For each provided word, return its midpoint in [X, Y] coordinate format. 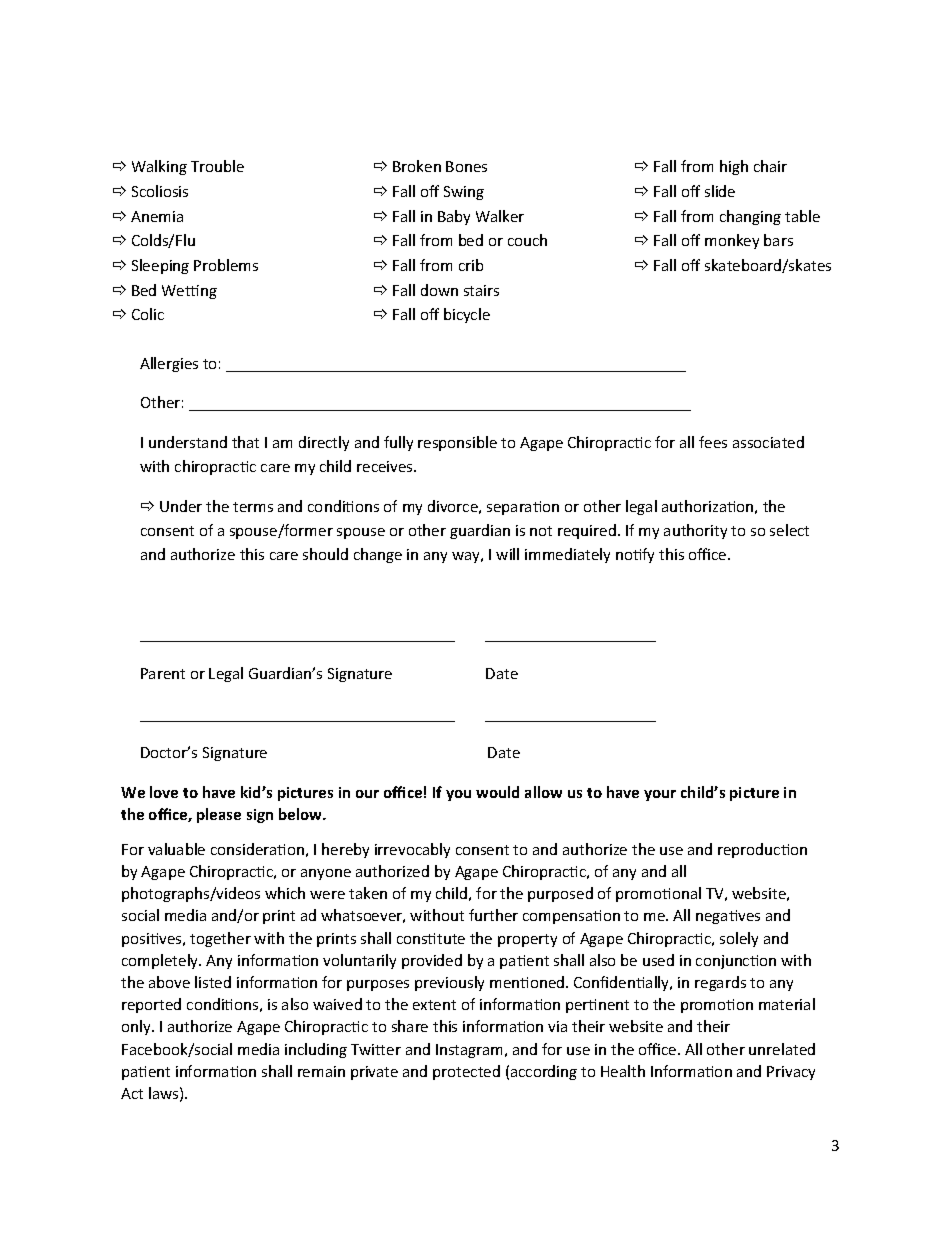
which [285, 893]
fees [713, 442]
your [660, 795]
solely [739, 939]
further [493, 915]
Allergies [169, 364]
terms [253, 507]
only [137, 1027]
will [507, 554]
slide [720, 191]
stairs [481, 290]
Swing [464, 193]
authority [695, 531]
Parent [163, 673]
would [497, 792]
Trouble [217, 166]
